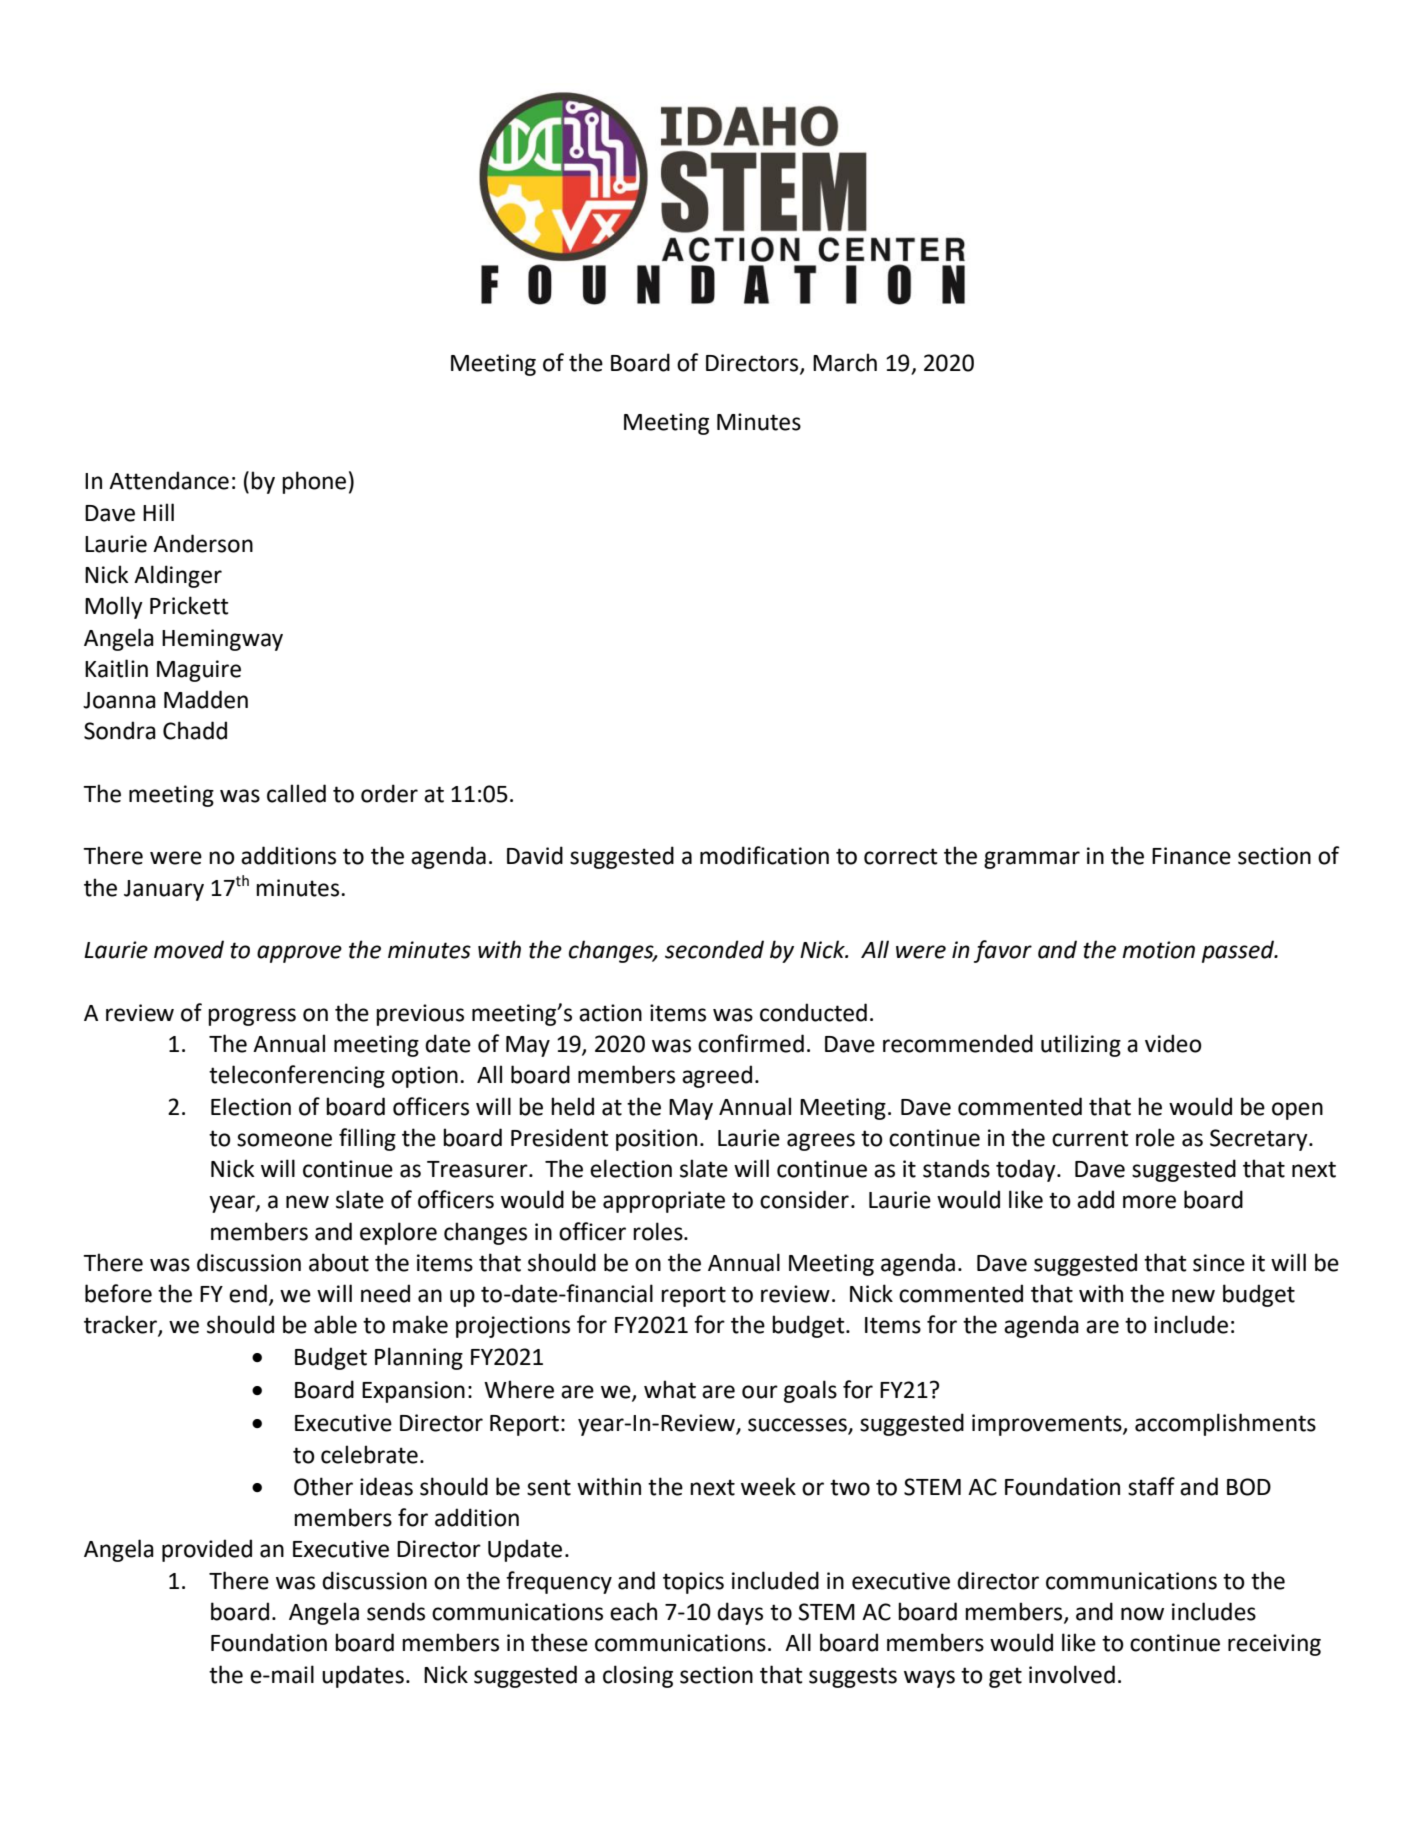 The image size is (1424, 1843). I want to click on progress, so click(252, 1017).
